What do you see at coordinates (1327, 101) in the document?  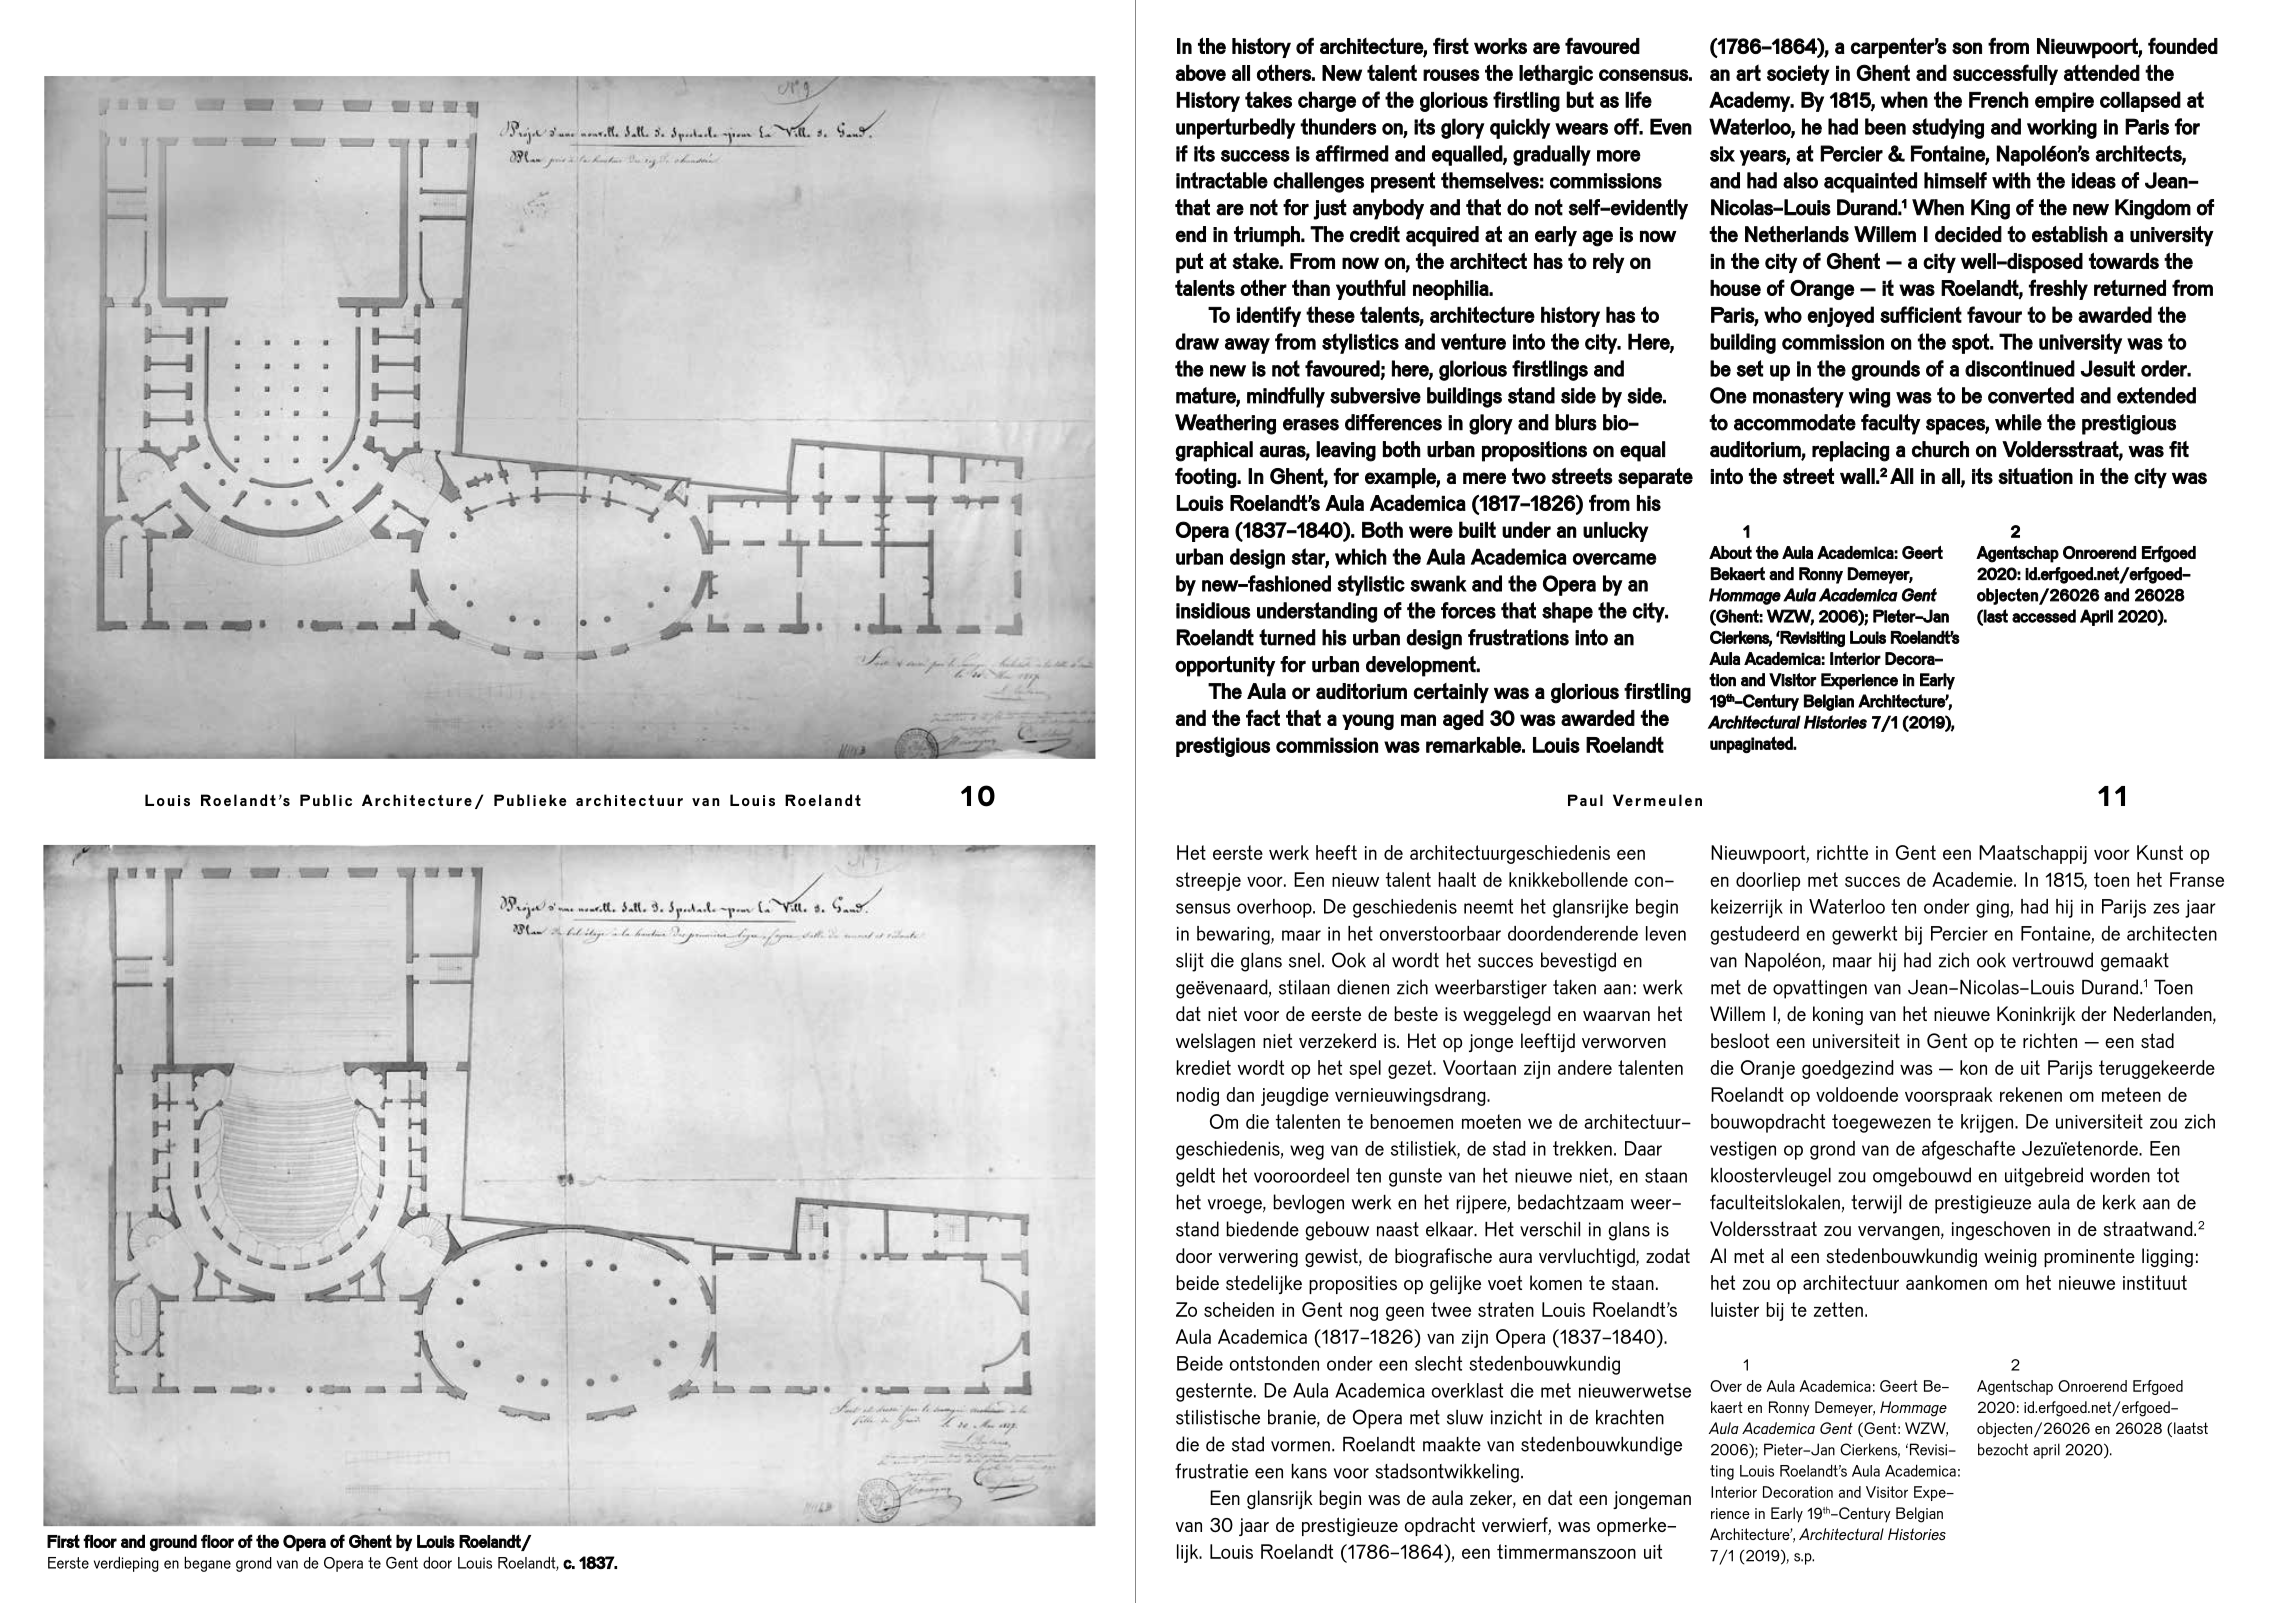 I see `charge` at bounding box center [1327, 101].
